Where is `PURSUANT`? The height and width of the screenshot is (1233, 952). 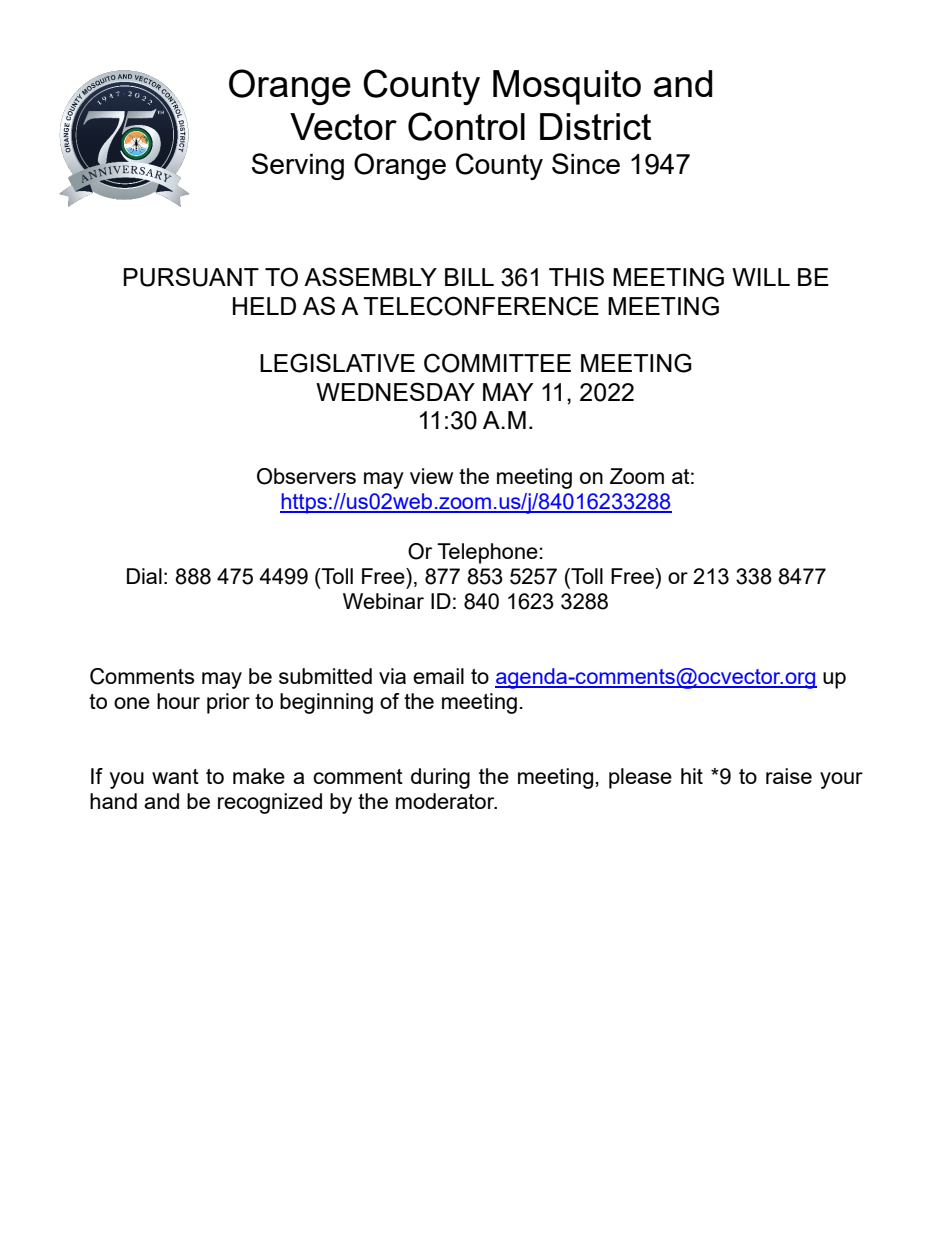
PURSUANT is located at coordinates (191, 277).
